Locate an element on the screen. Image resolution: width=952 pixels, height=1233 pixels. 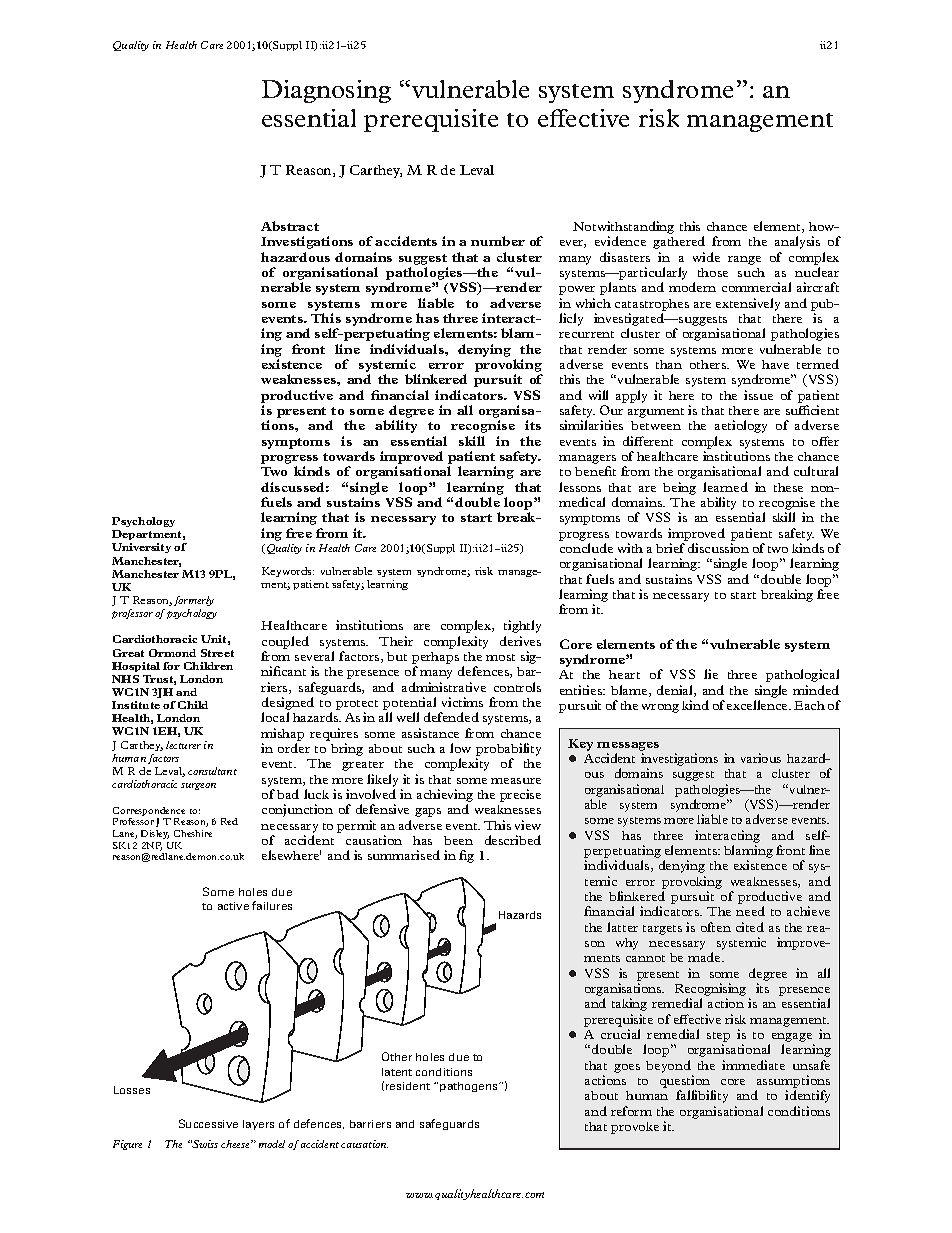
Cheshire is located at coordinates (193, 833).
